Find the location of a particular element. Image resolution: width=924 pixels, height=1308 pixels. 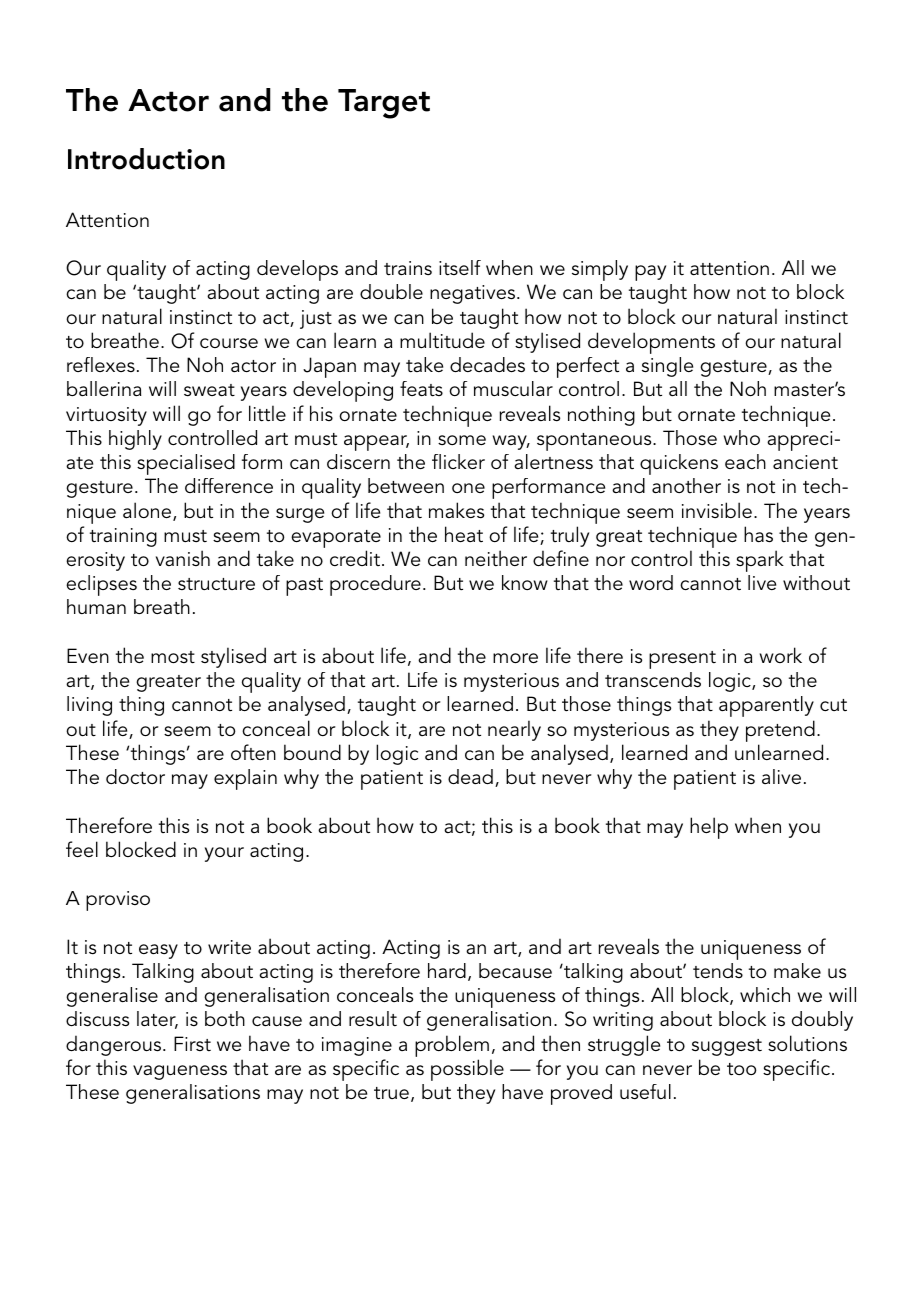

your is located at coordinates (224, 854).
